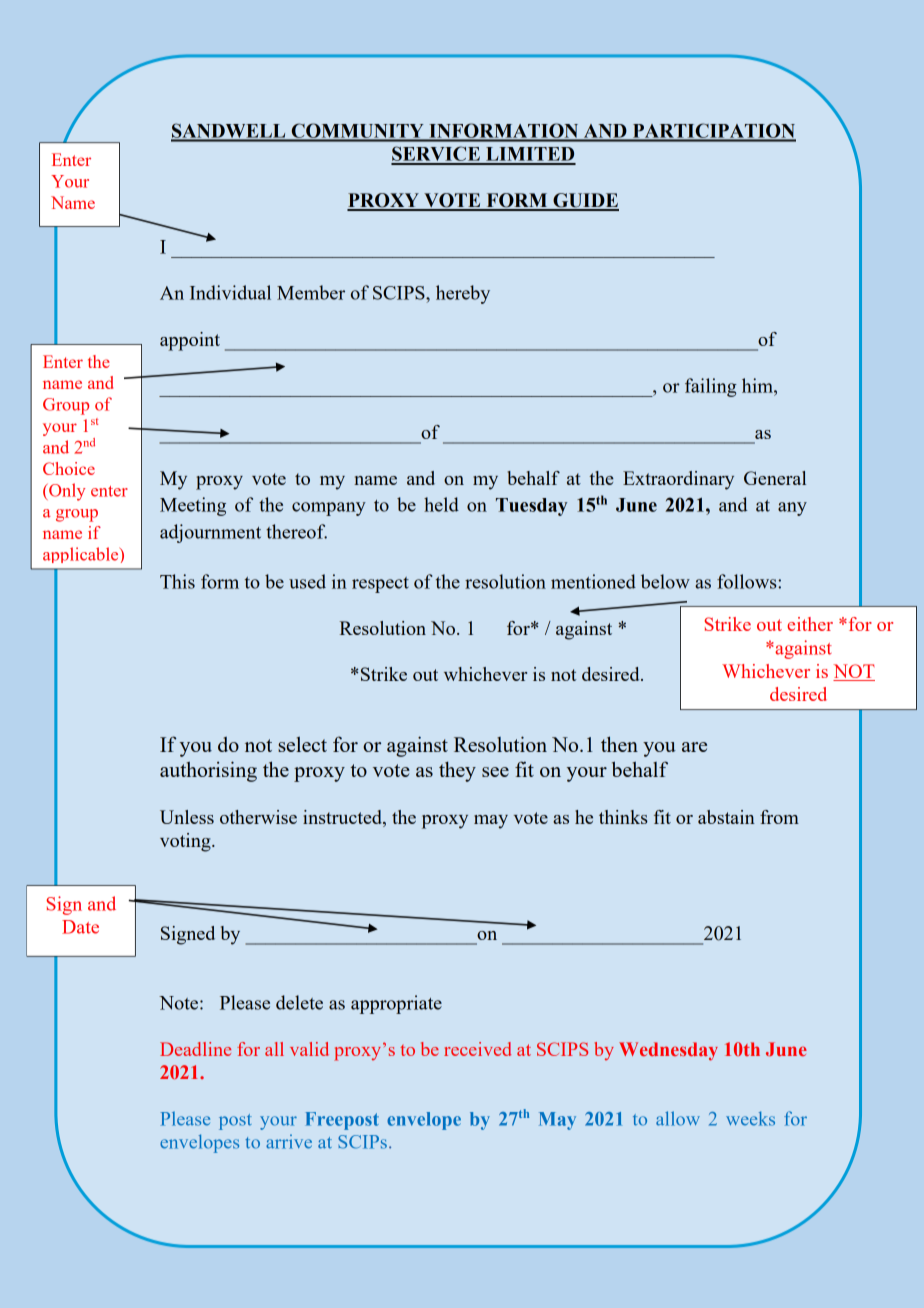  Describe the element at coordinates (711, 387) in the image. I see `failing` at that location.
